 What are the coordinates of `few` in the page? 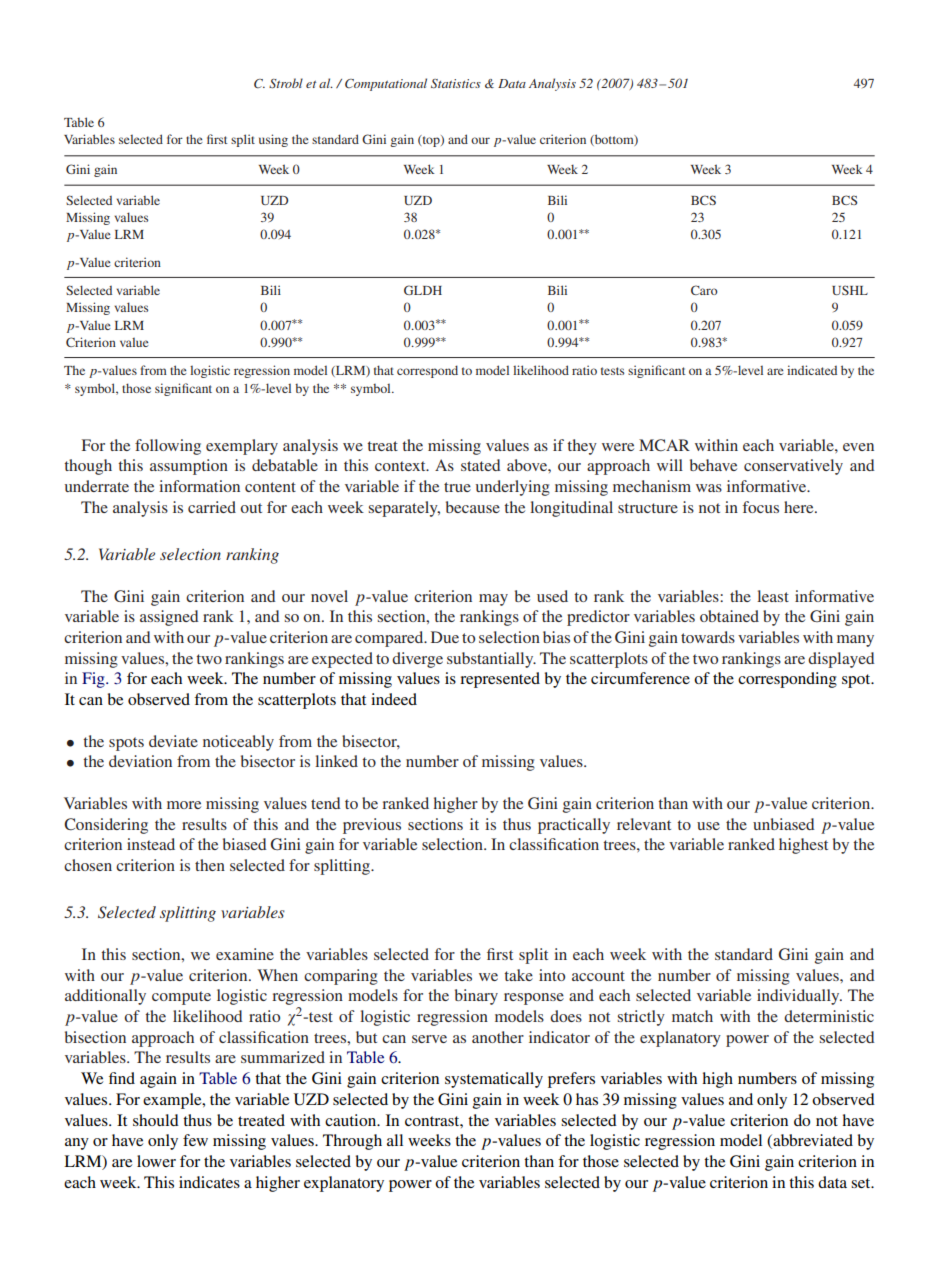 It's located at (195, 1140).
